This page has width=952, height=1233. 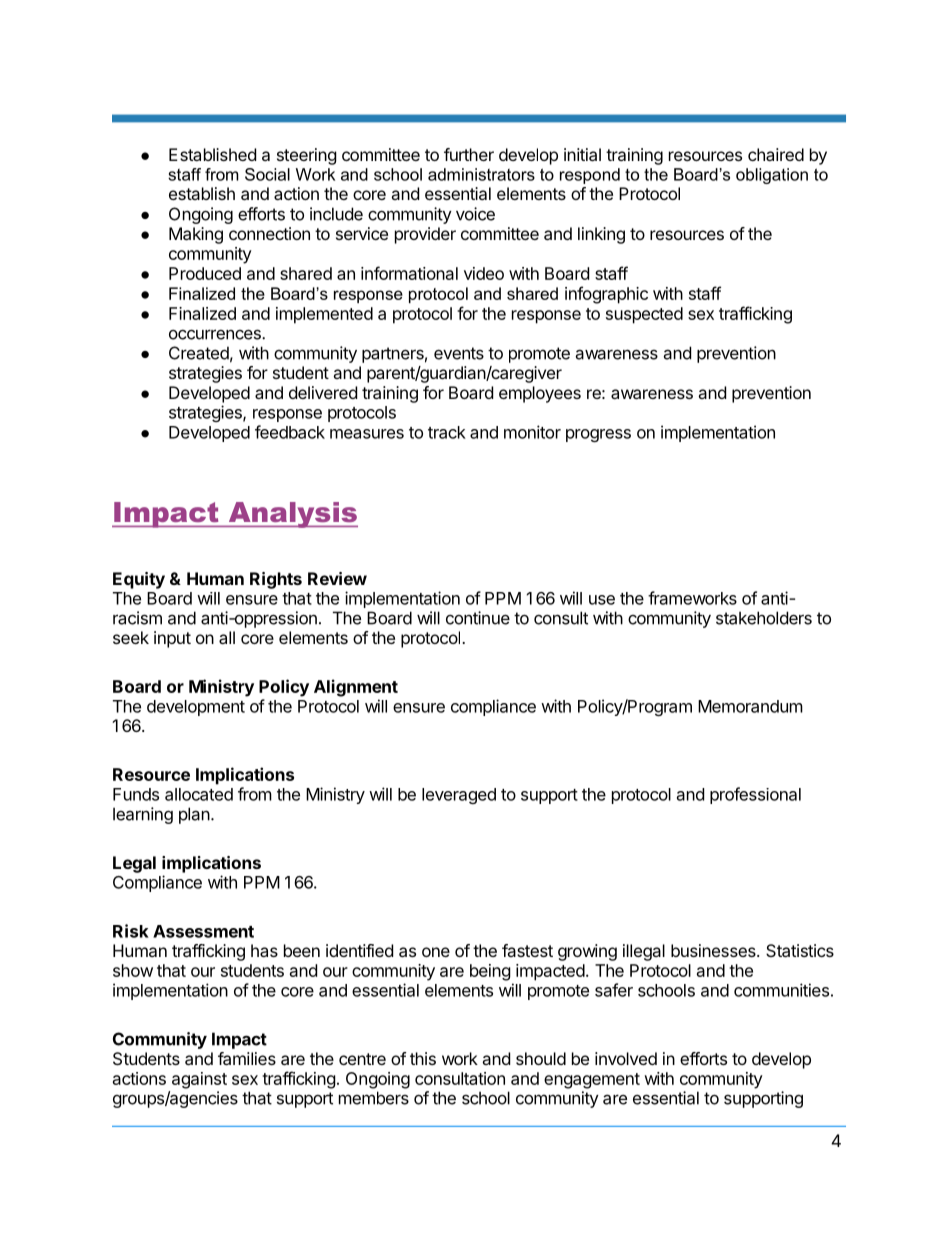 What do you see at coordinates (481, 174) in the page?
I see `administrators` at bounding box center [481, 174].
